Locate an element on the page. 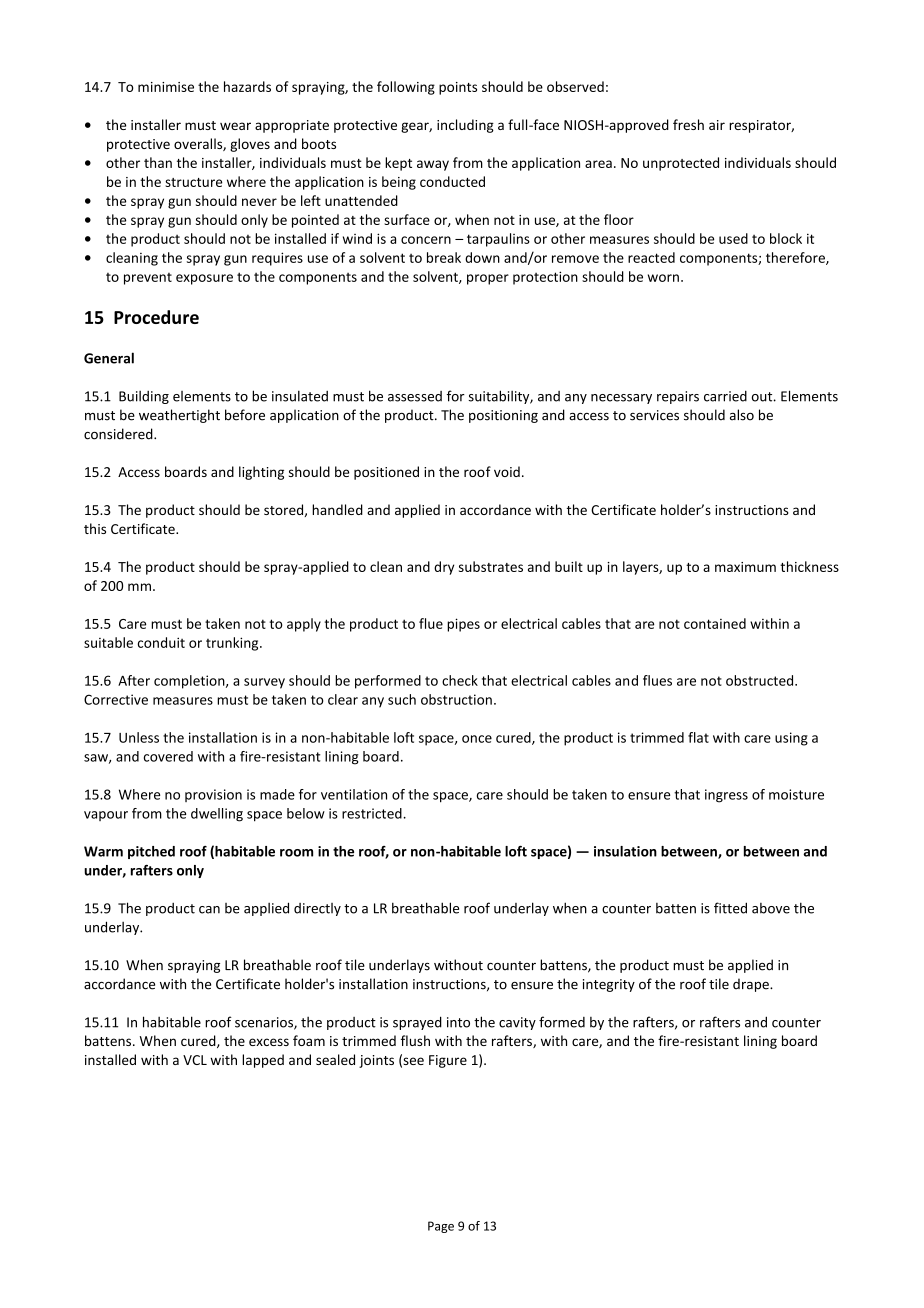 The height and width of the page is (1308, 924). check is located at coordinates (460, 680).
